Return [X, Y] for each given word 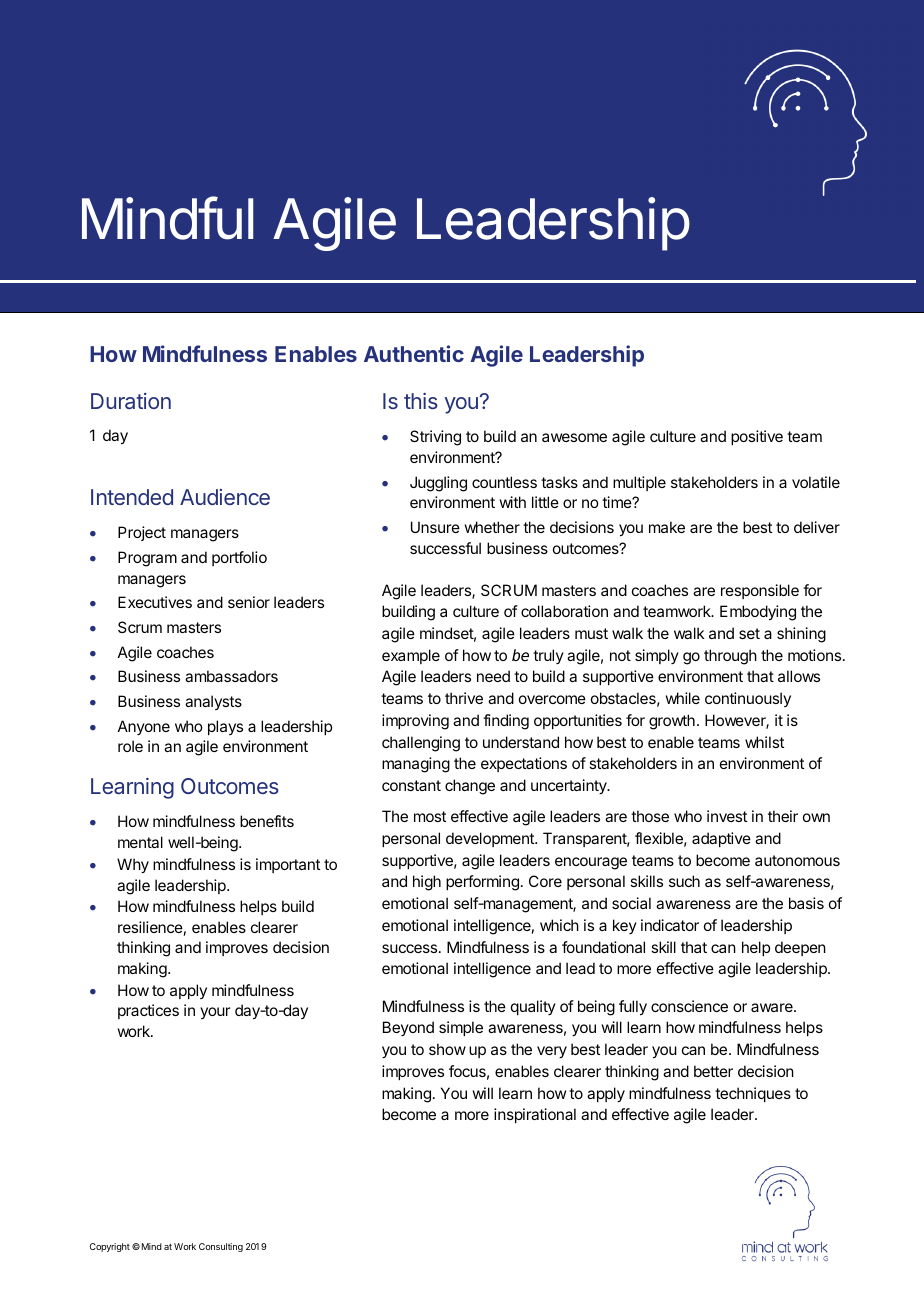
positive [757, 437]
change [470, 787]
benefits [267, 821]
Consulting [221, 1247]
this [421, 401]
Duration [131, 401]
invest [727, 816]
